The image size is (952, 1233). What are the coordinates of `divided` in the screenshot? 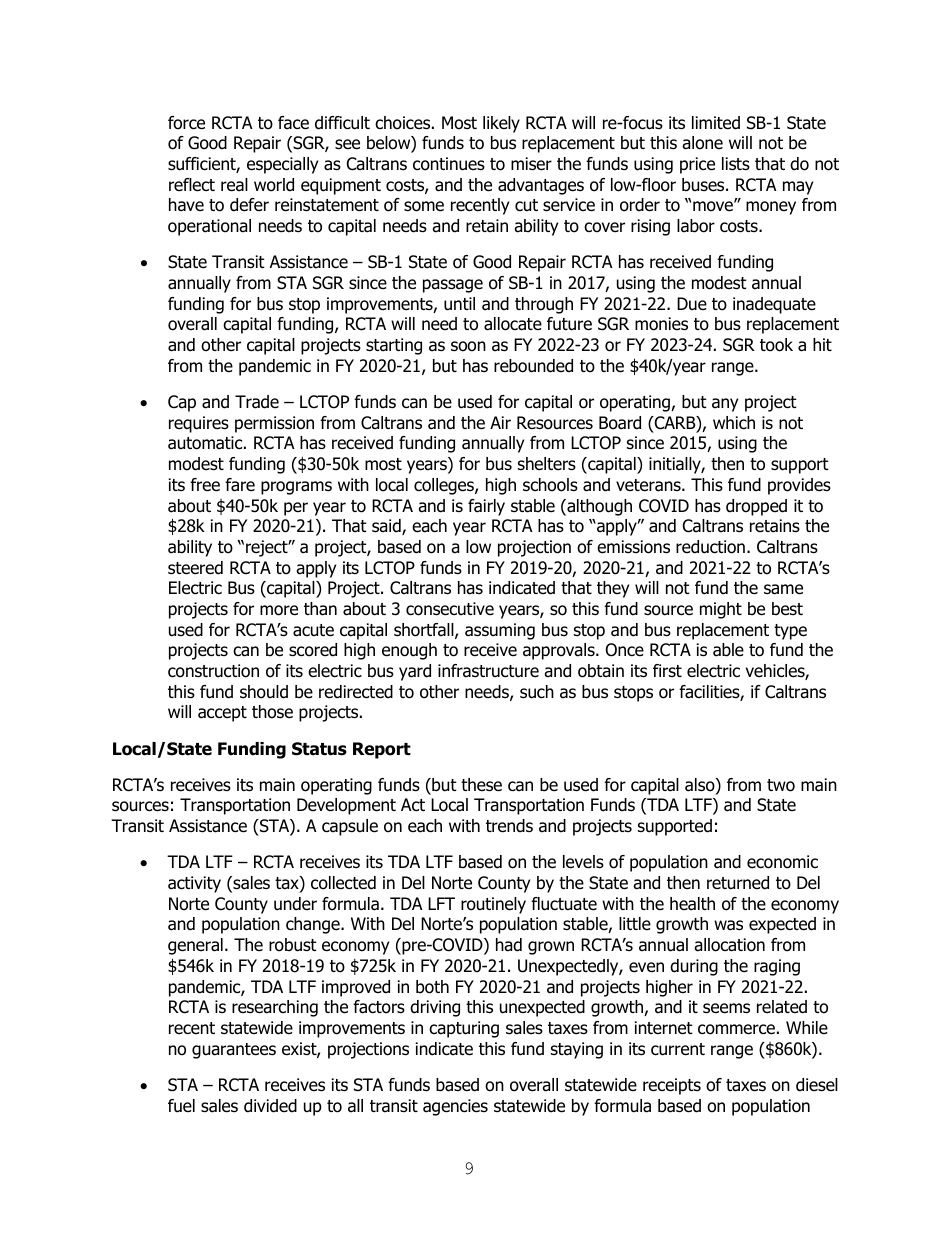 It's located at (270, 1106).
